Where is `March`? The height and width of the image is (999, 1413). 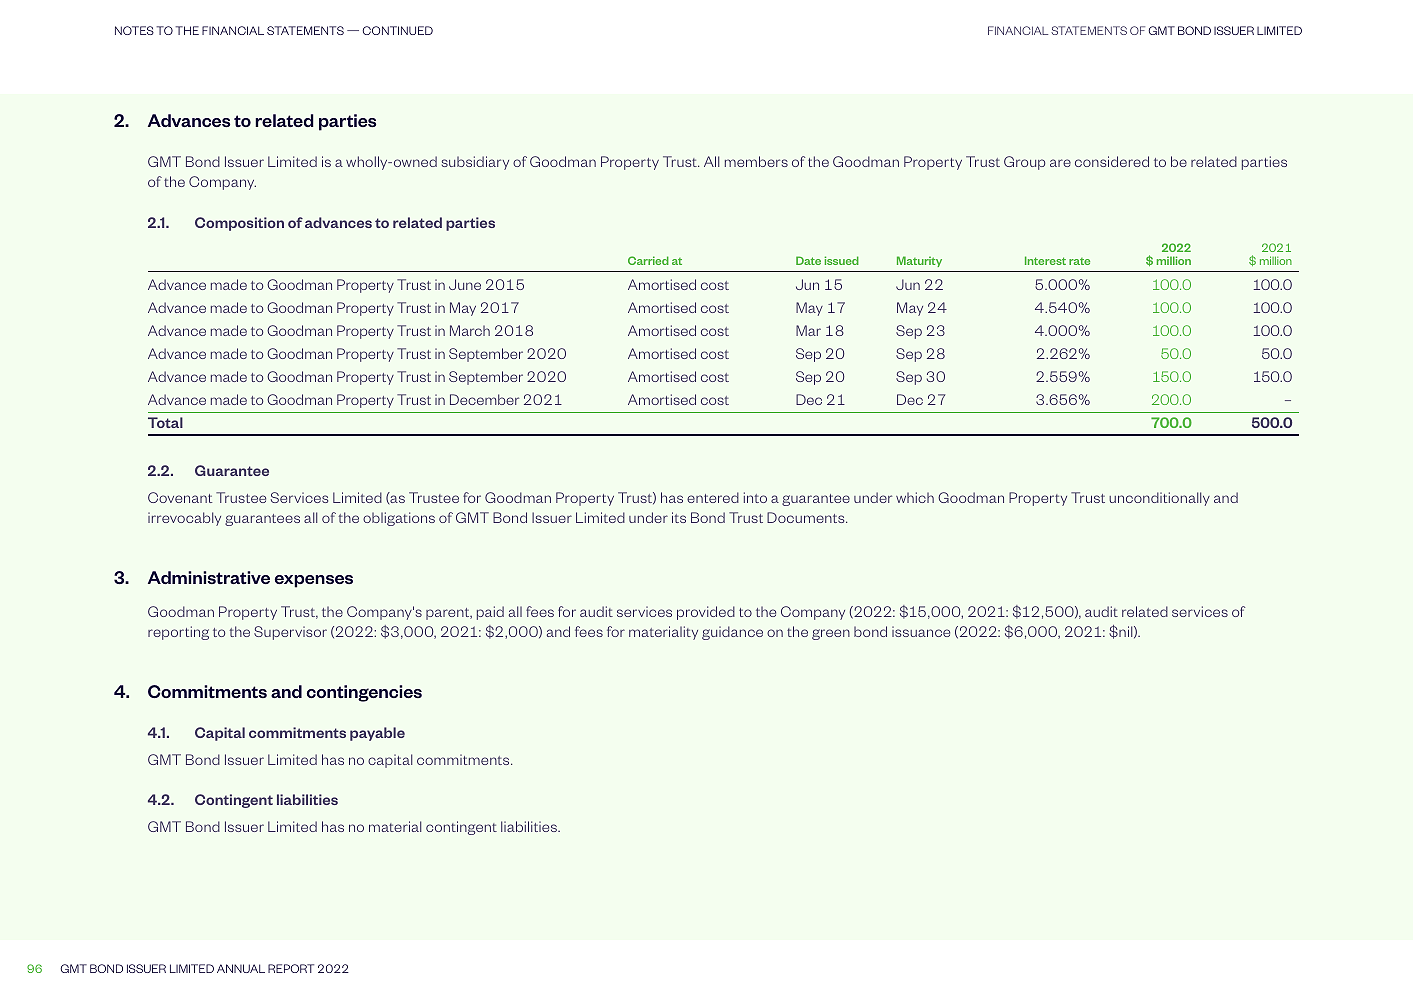 March is located at coordinates (470, 330).
